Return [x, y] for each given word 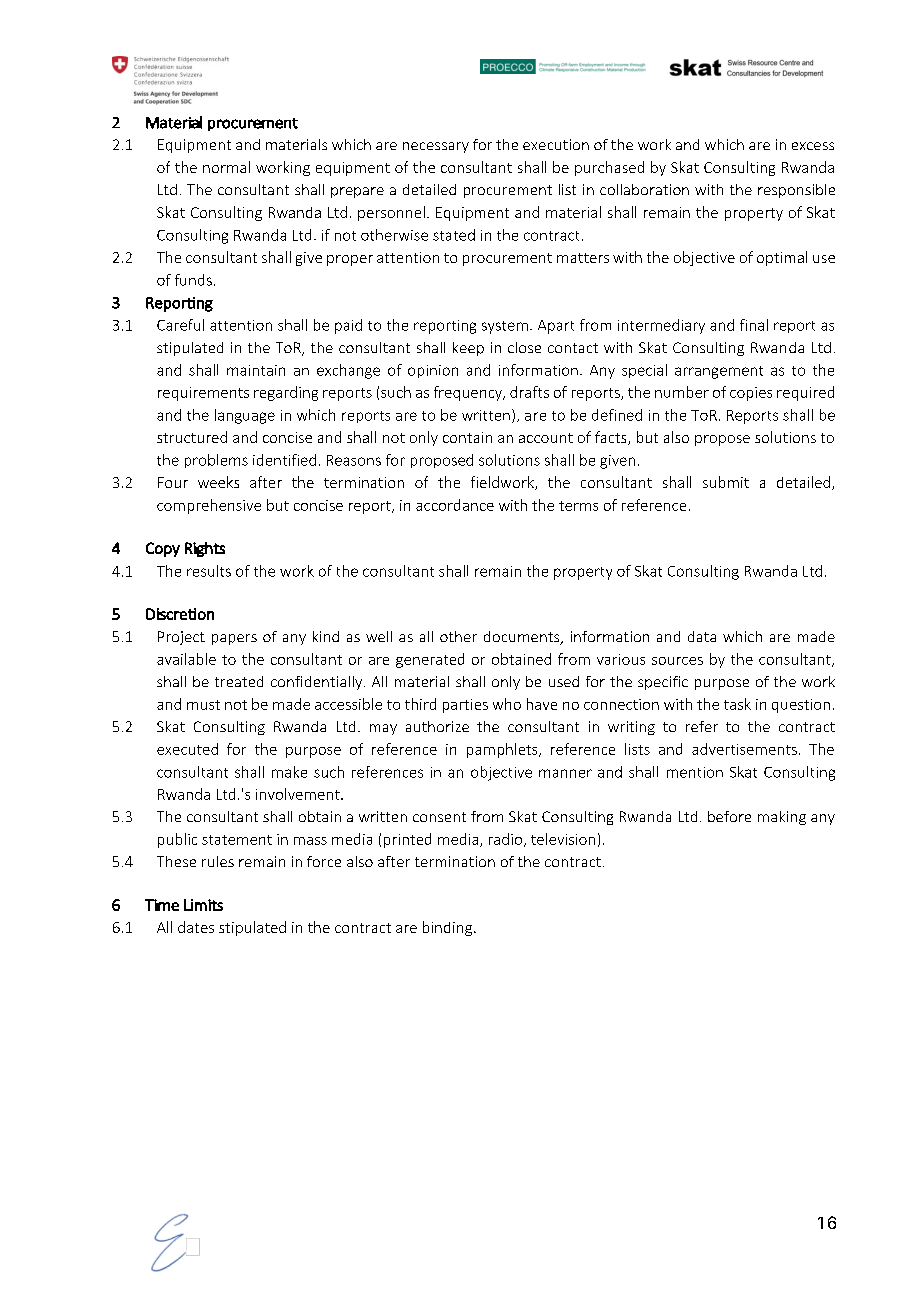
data [702, 636]
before [729, 816]
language [245, 416]
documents [523, 638]
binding [449, 928]
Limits [203, 905]
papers [234, 639]
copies [751, 394]
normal [226, 167]
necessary [436, 147]
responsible [796, 191]
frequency [469, 393]
